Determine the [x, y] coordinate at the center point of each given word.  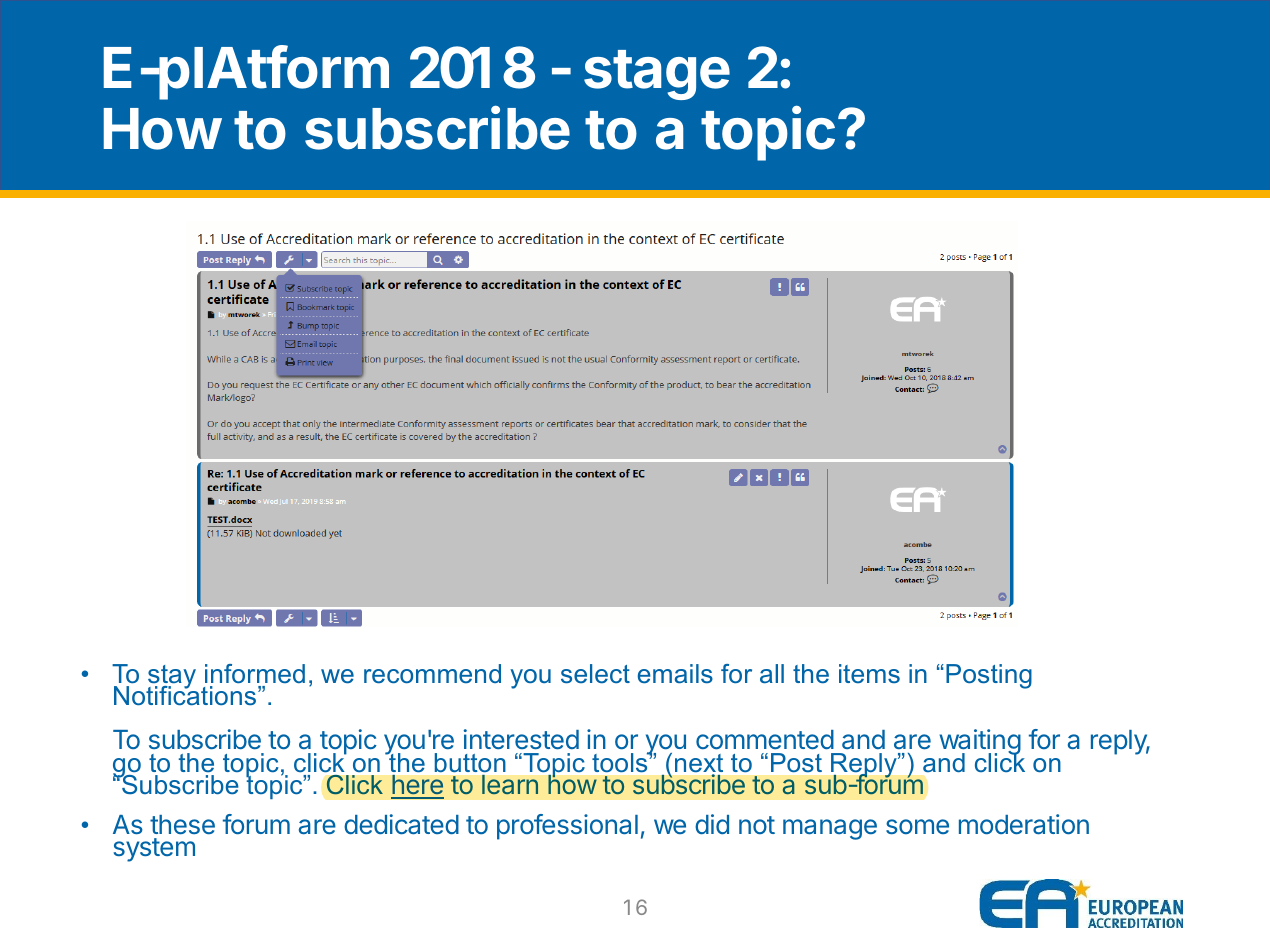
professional [567, 827]
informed [255, 673]
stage [657, 75]
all [772, 674]
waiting [980, 743]
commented [765, 739]
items [869, 673]
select [595, 674]
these [182, 824]
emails [675, 674]
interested [521, 739]
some [917, 826]
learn [510, 784]
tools [621, 762]
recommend [432, 673]
